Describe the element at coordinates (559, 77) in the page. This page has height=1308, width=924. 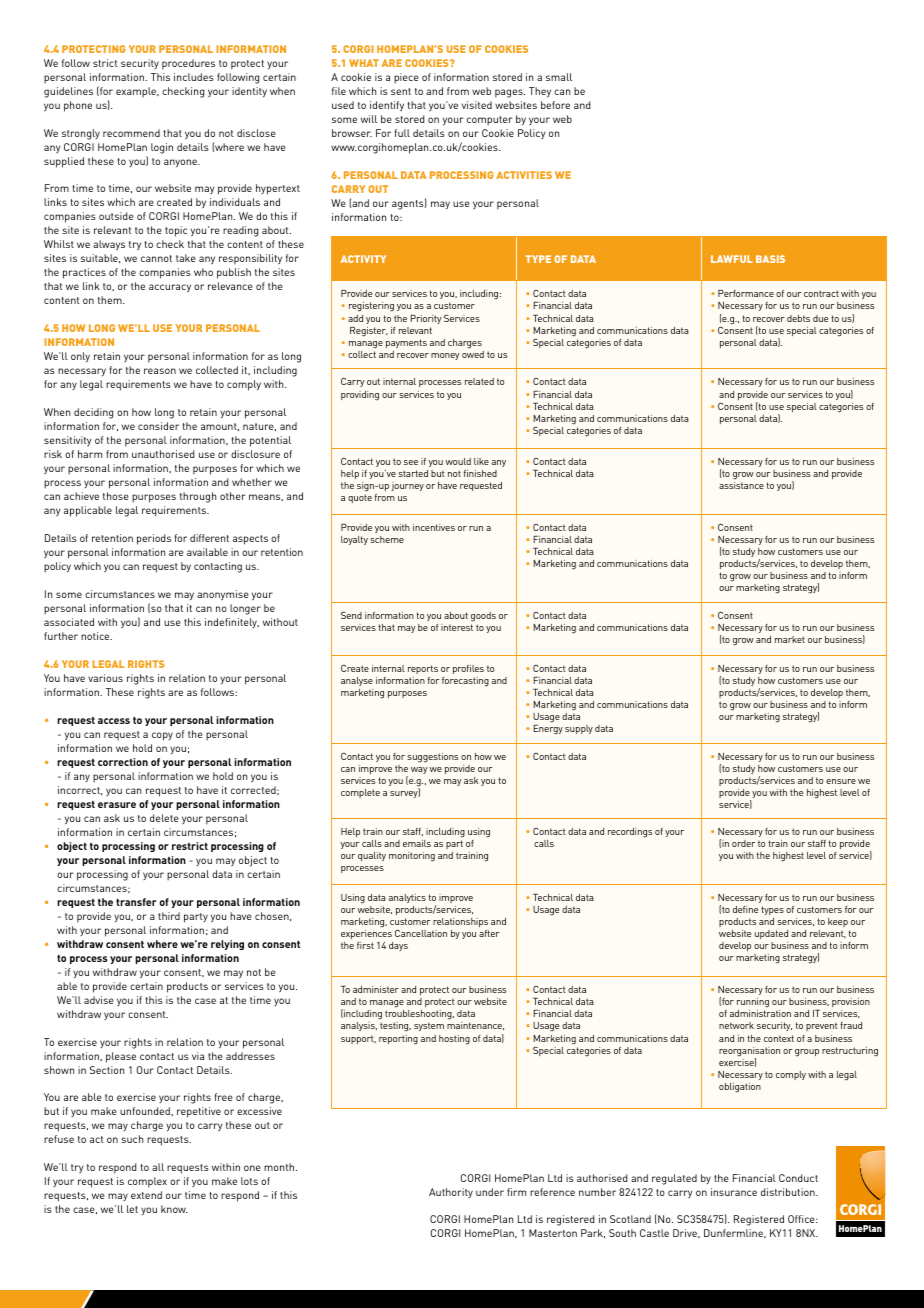
I see `small` at that location.
